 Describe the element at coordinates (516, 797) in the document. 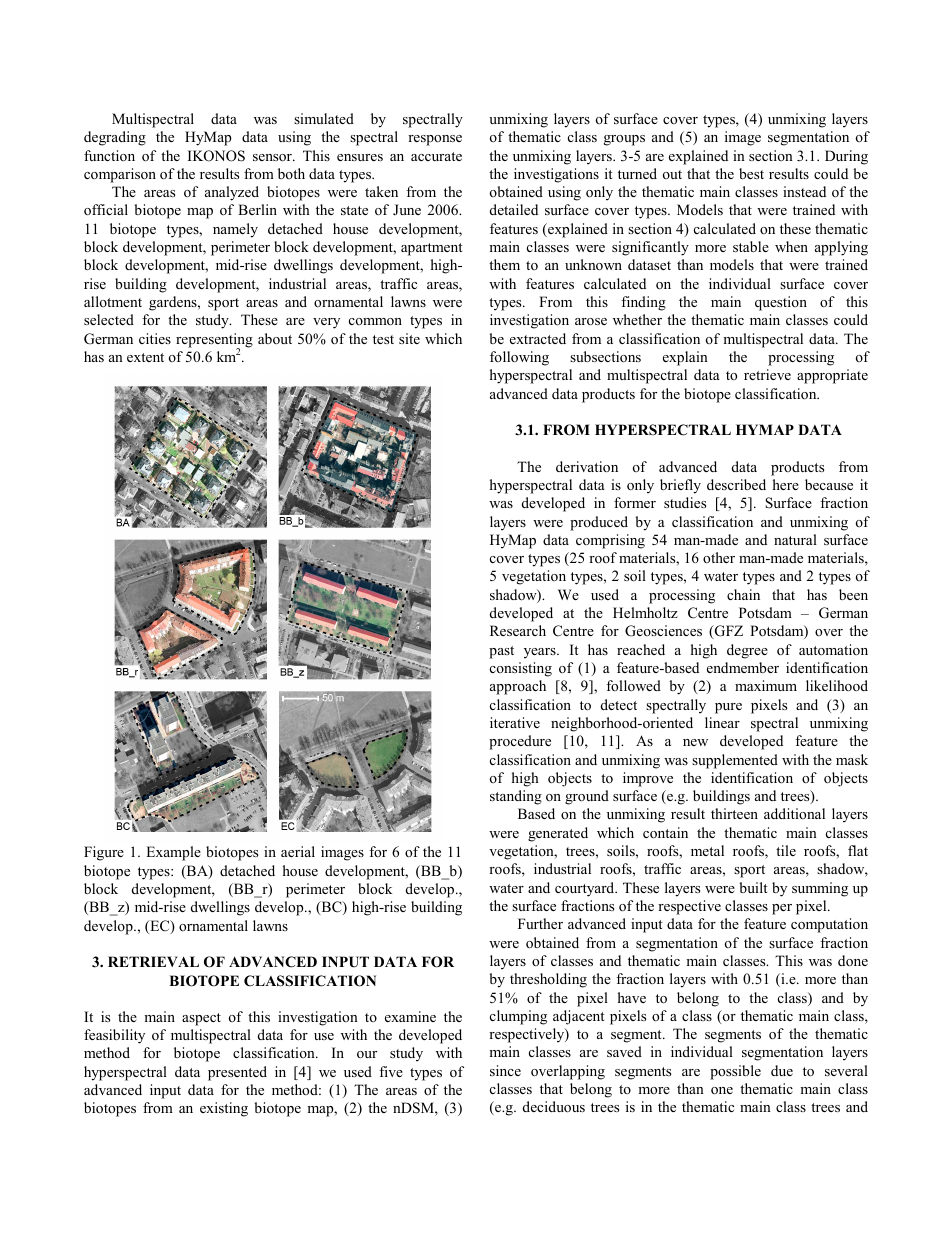

I see `standing` at that location.
